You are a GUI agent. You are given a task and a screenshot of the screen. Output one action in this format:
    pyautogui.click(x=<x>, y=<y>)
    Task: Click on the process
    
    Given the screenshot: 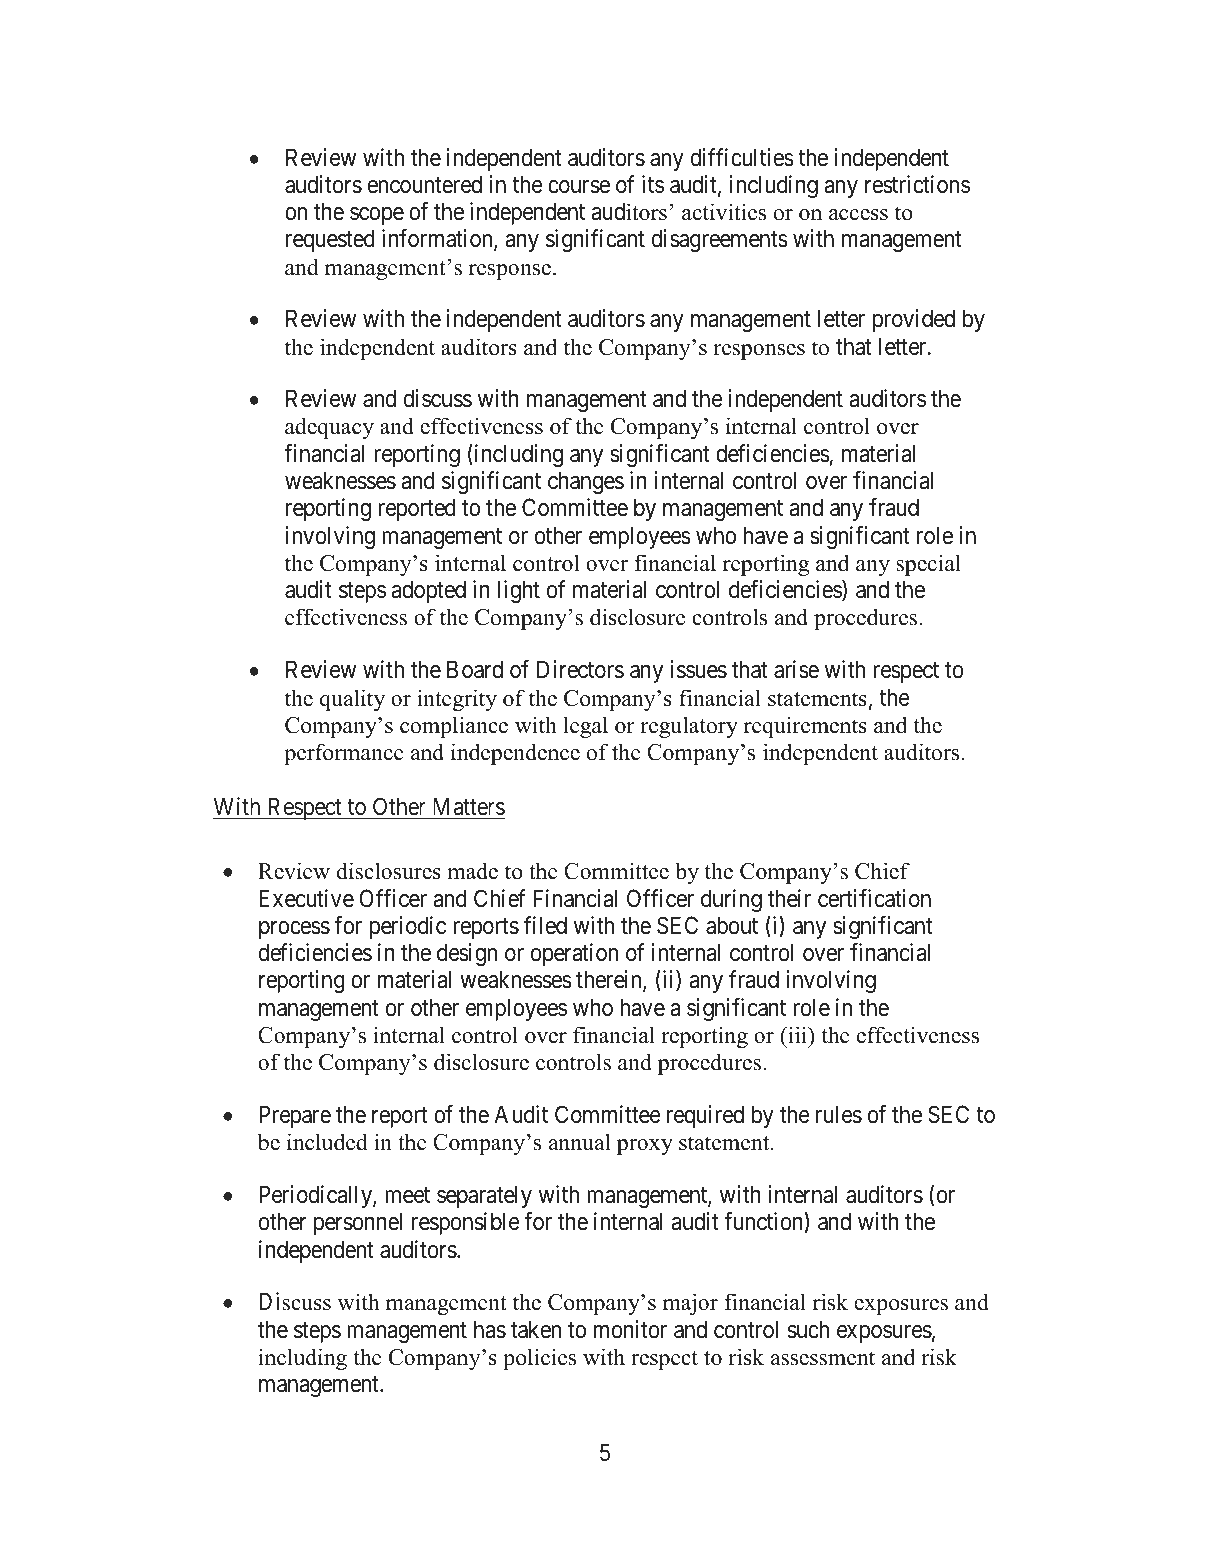 What is the action you would take?
    pyautogui.click(x=294, y=930)
